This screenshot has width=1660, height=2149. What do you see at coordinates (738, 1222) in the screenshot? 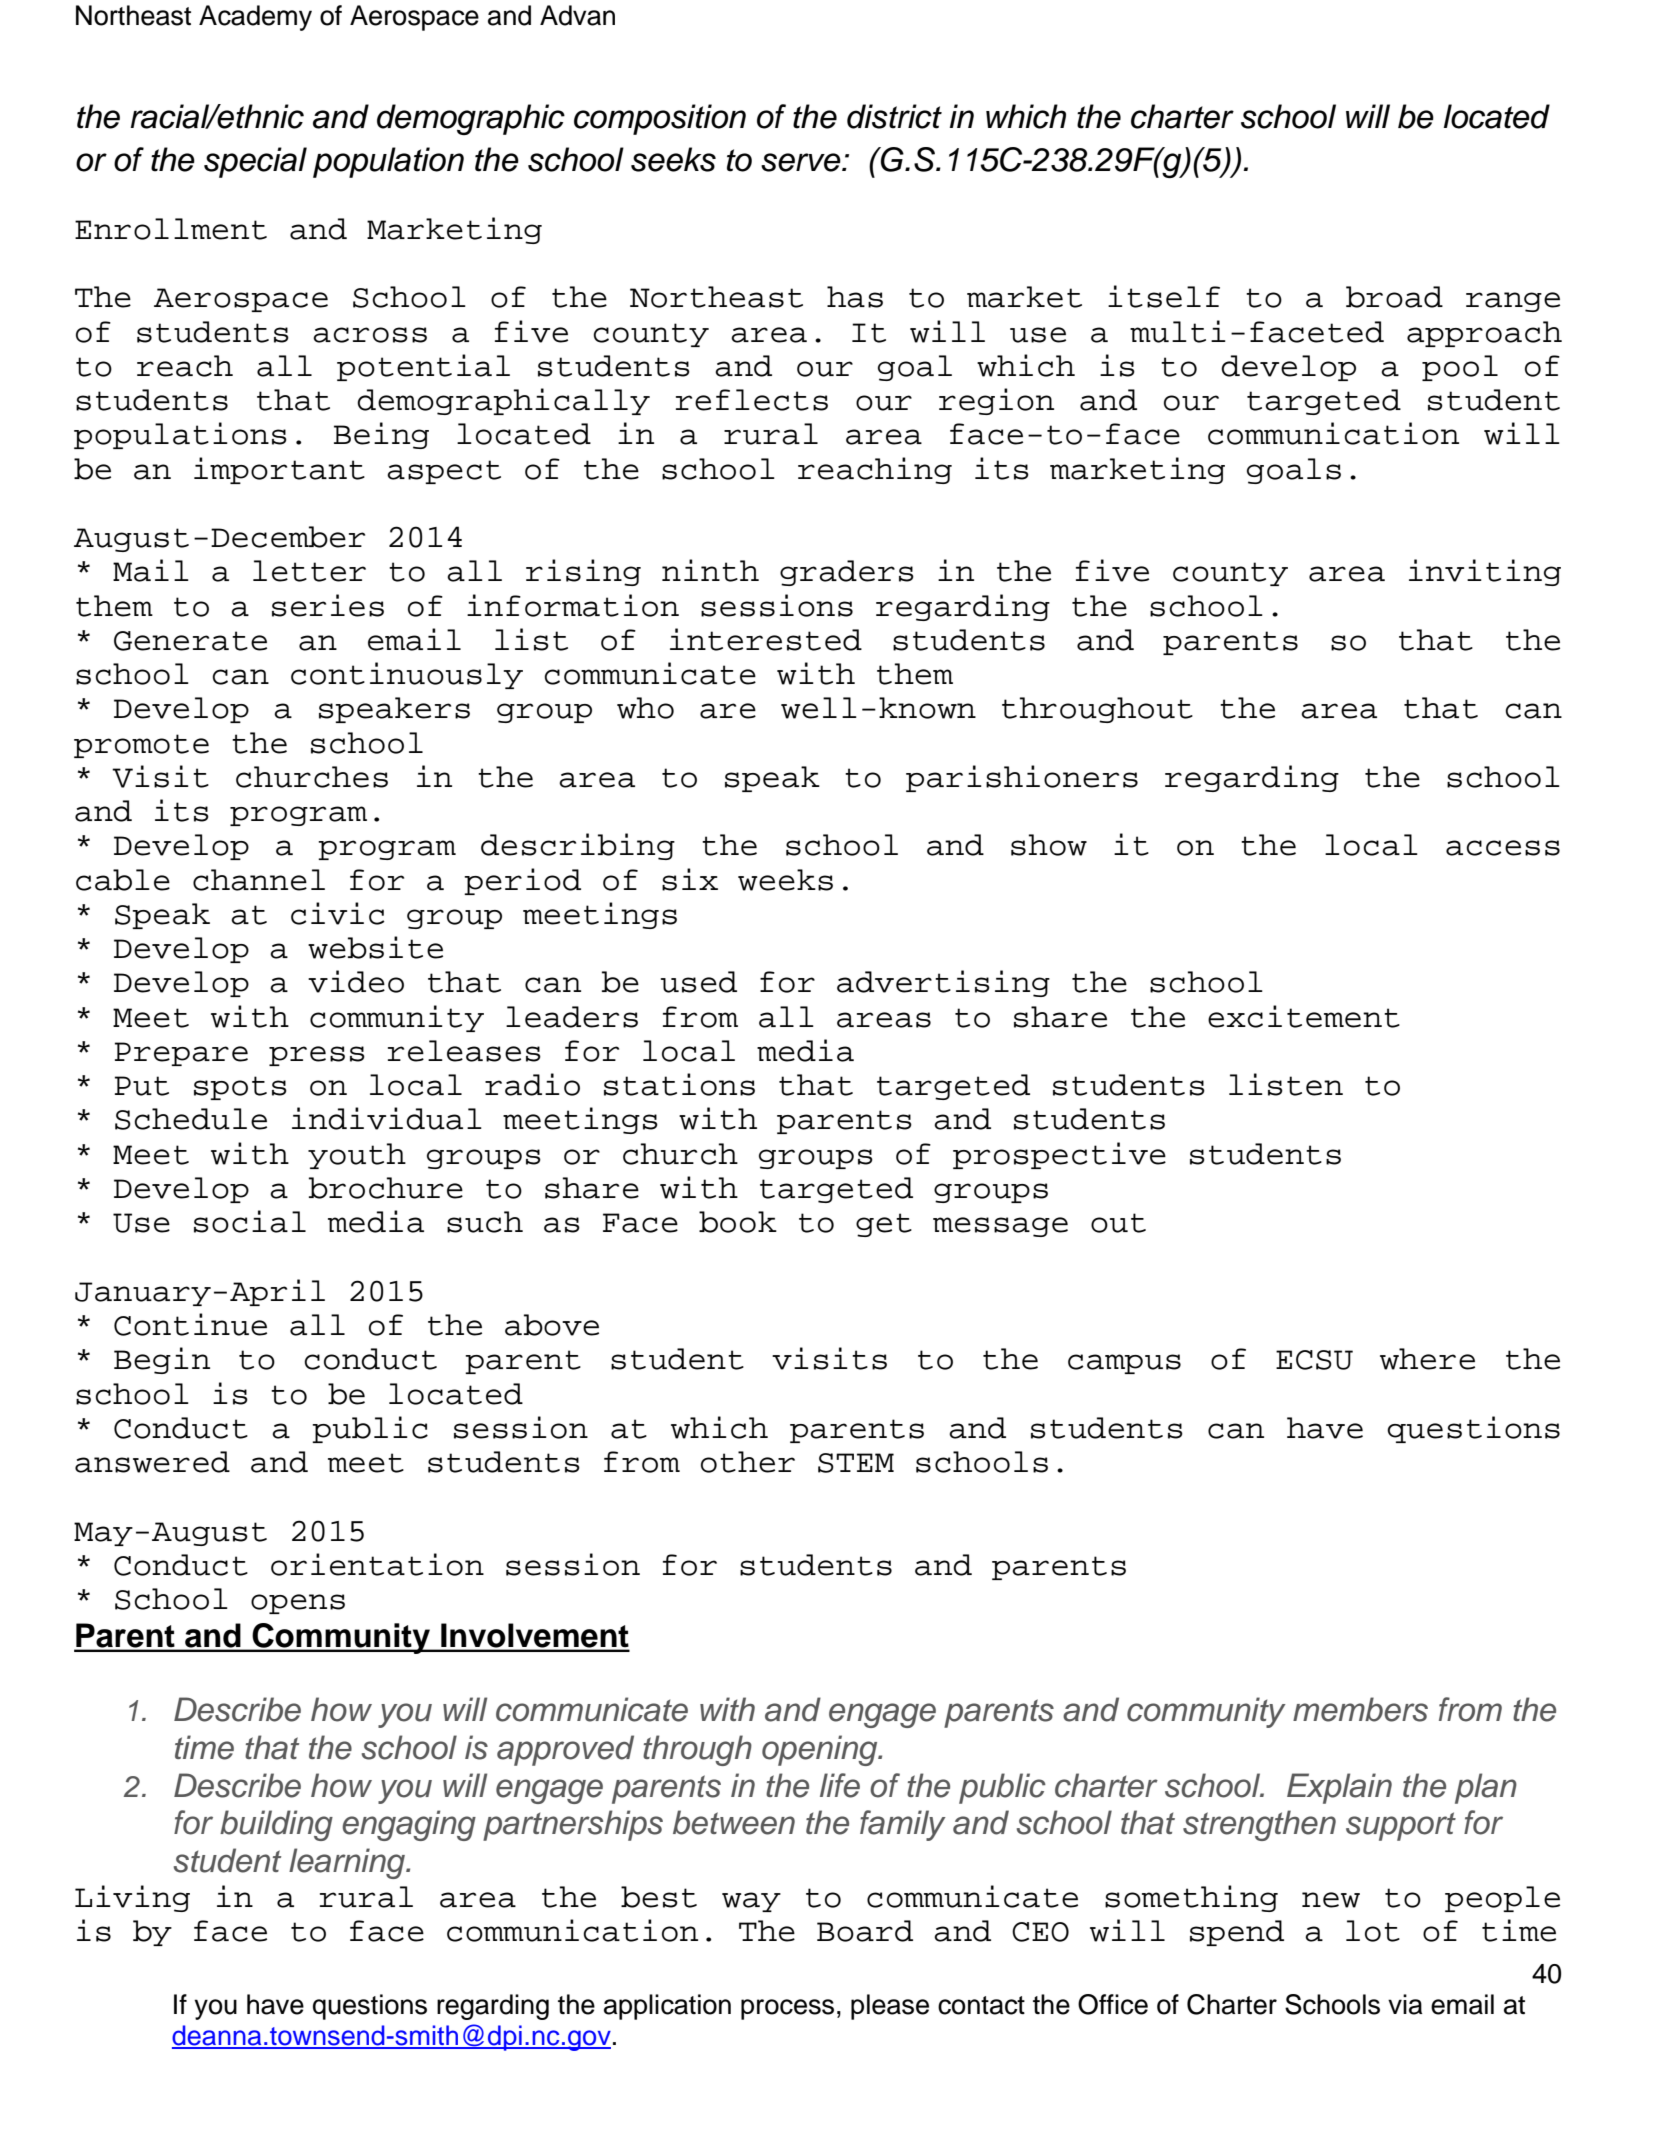
I see `book` at bounding box center [738, 1222].
